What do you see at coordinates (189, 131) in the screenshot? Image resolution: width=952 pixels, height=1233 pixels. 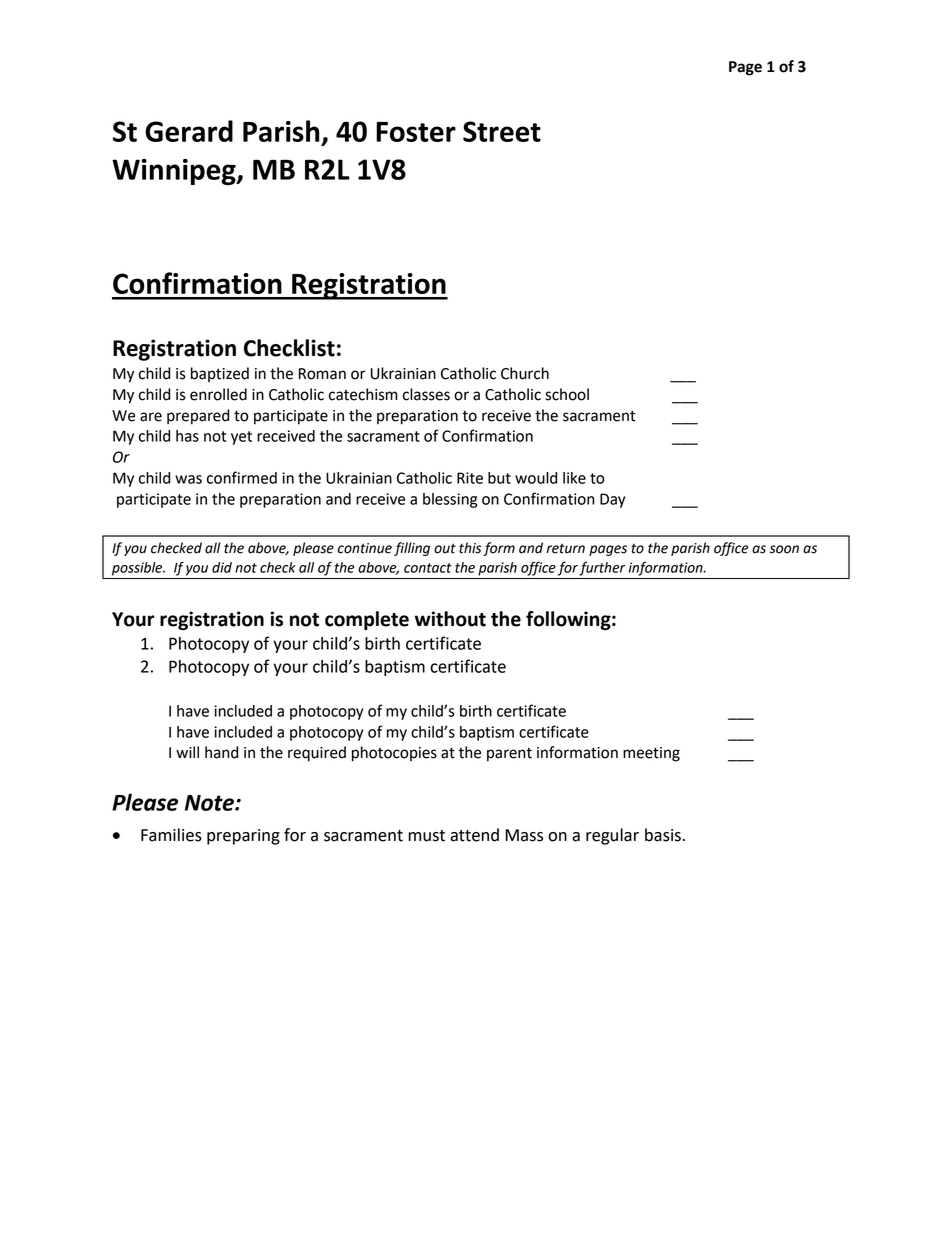 I see `Gerard` at bounding box center [189, 131].
